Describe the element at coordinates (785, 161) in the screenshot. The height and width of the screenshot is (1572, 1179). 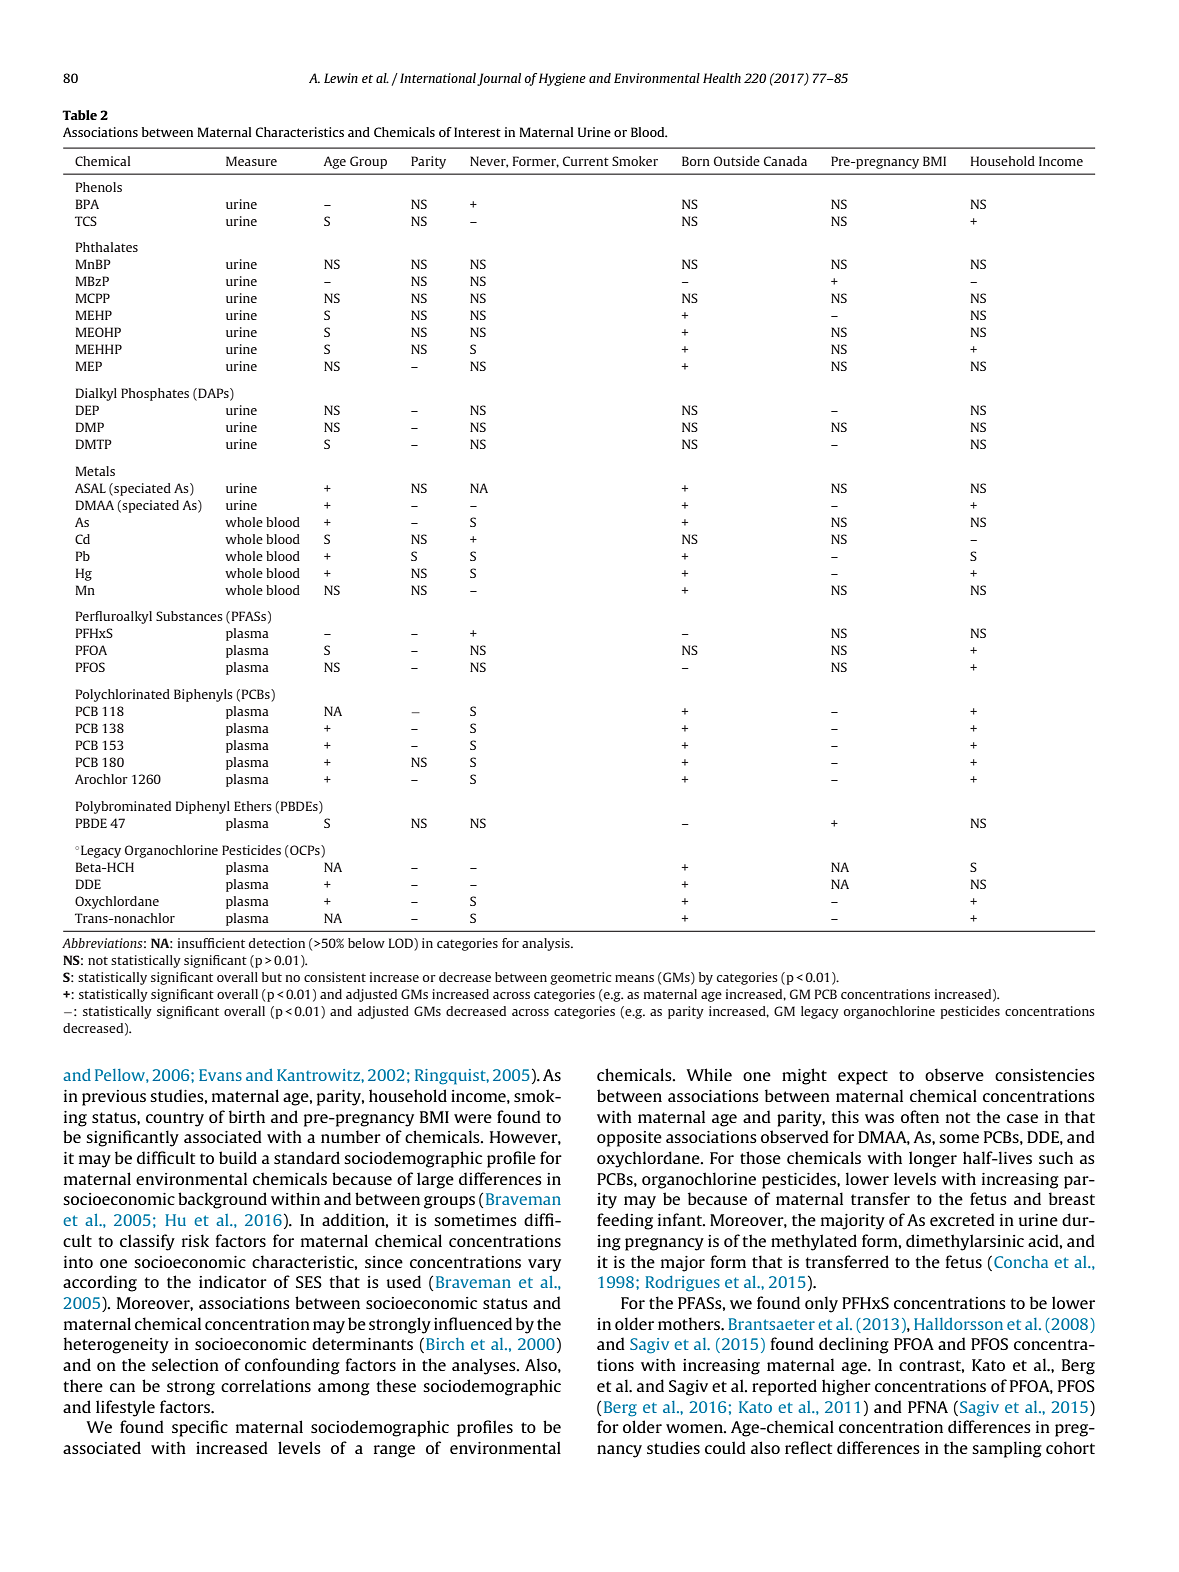
I see `Canada` at that location.
